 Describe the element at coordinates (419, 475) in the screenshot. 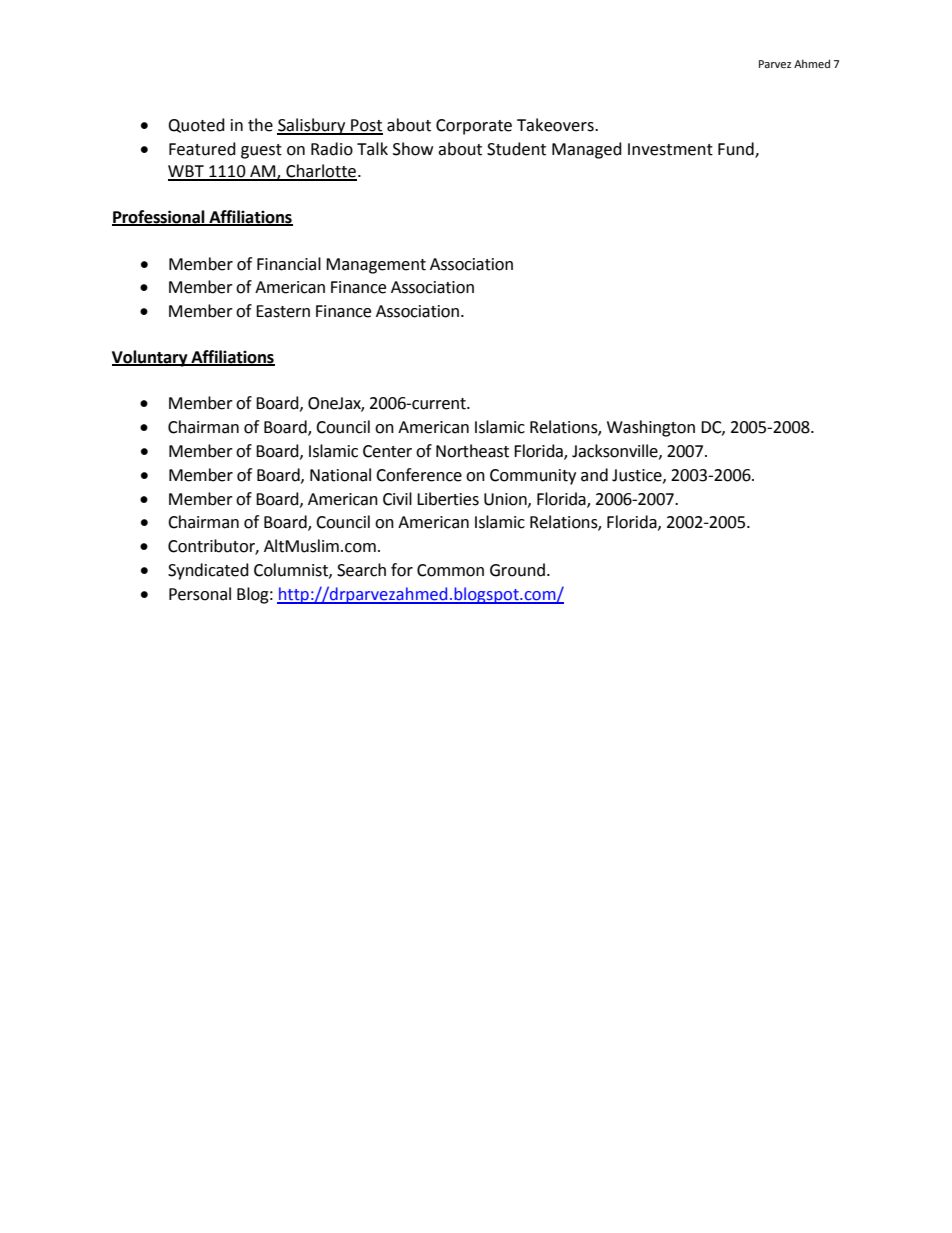

I see `Conference` at that location.
